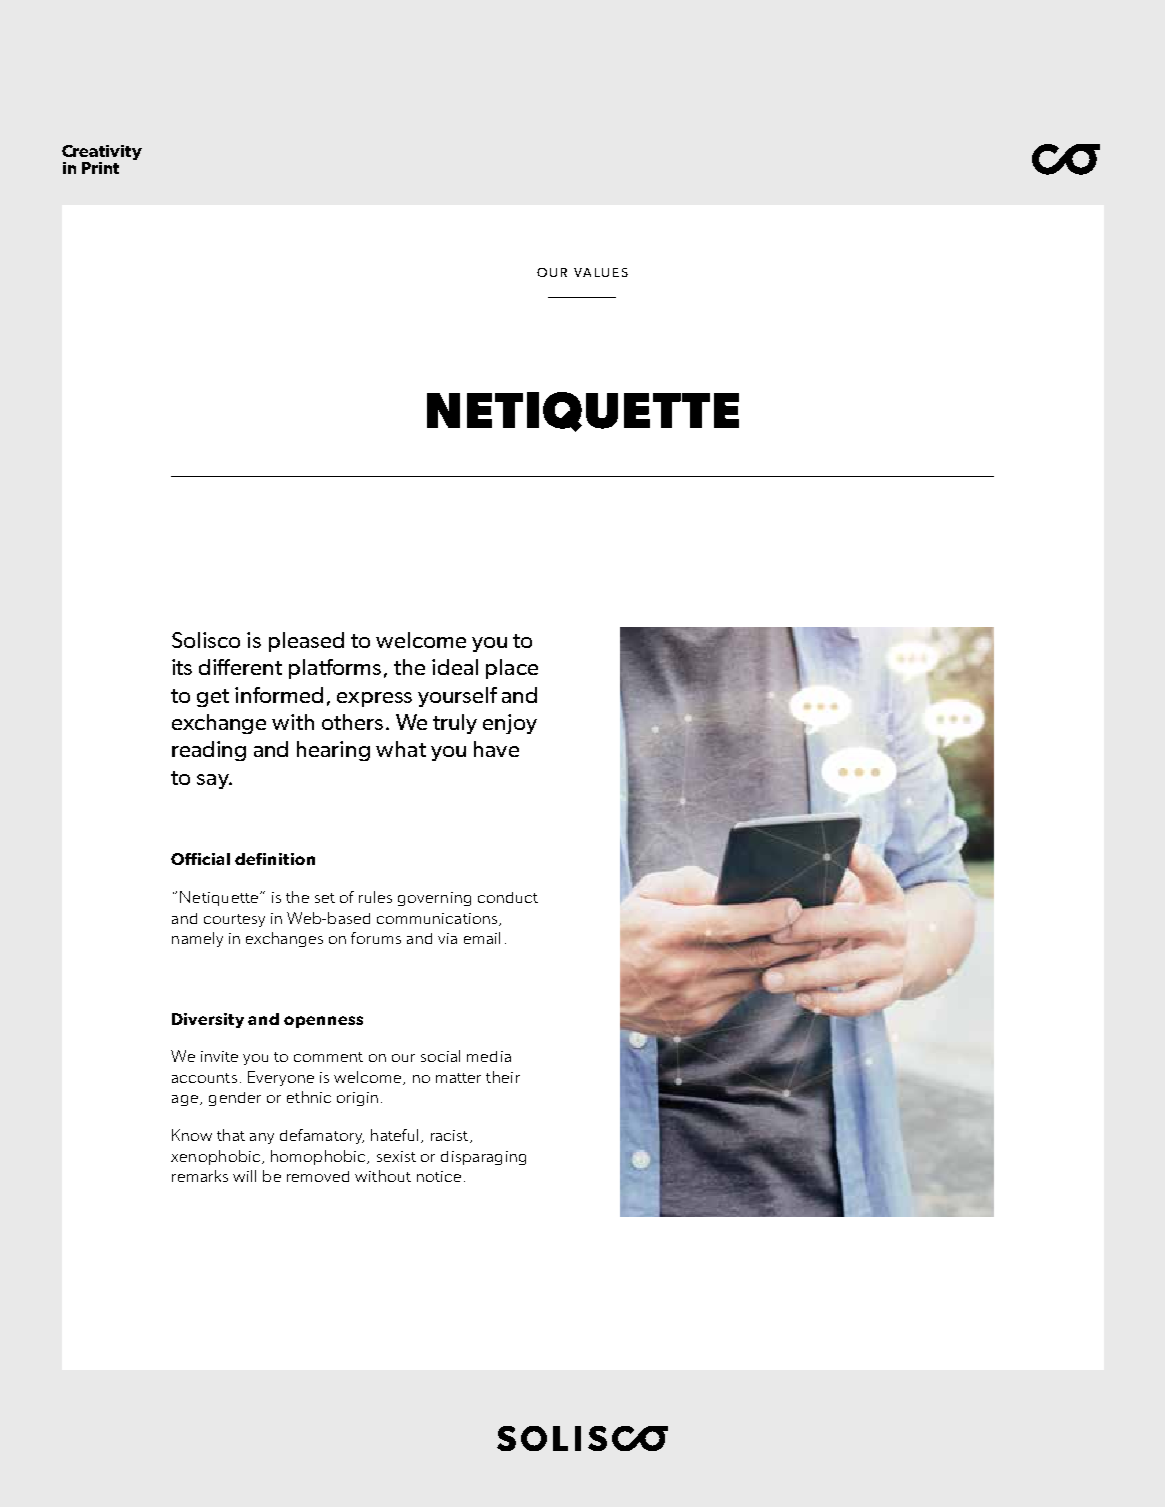 The image size is (1165, 1507). Describe the element at coordinates (455, 667) in the screenshot. I see `ideal` at that location.
